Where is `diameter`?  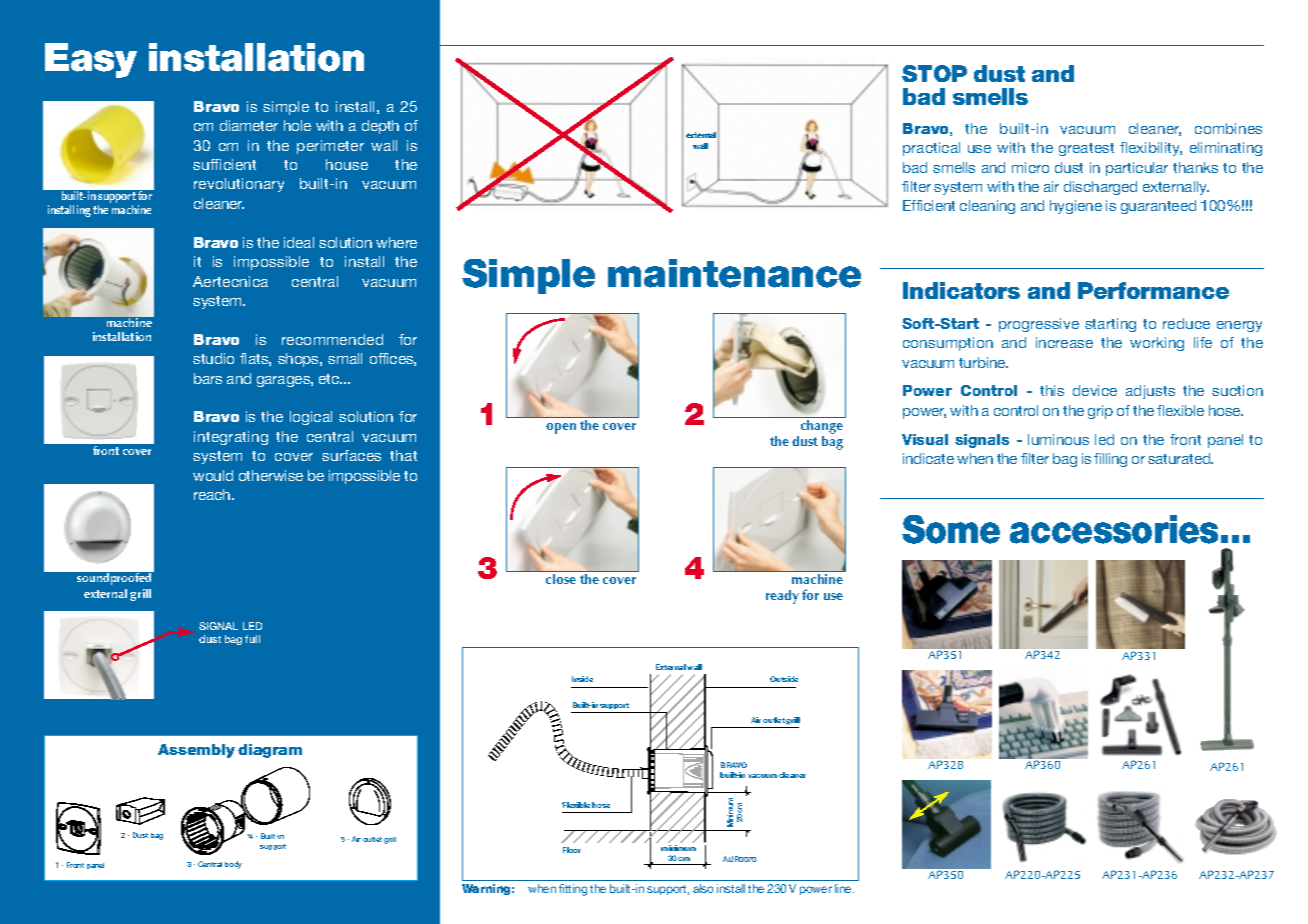
diameter is located at coordinates (249, 125).
